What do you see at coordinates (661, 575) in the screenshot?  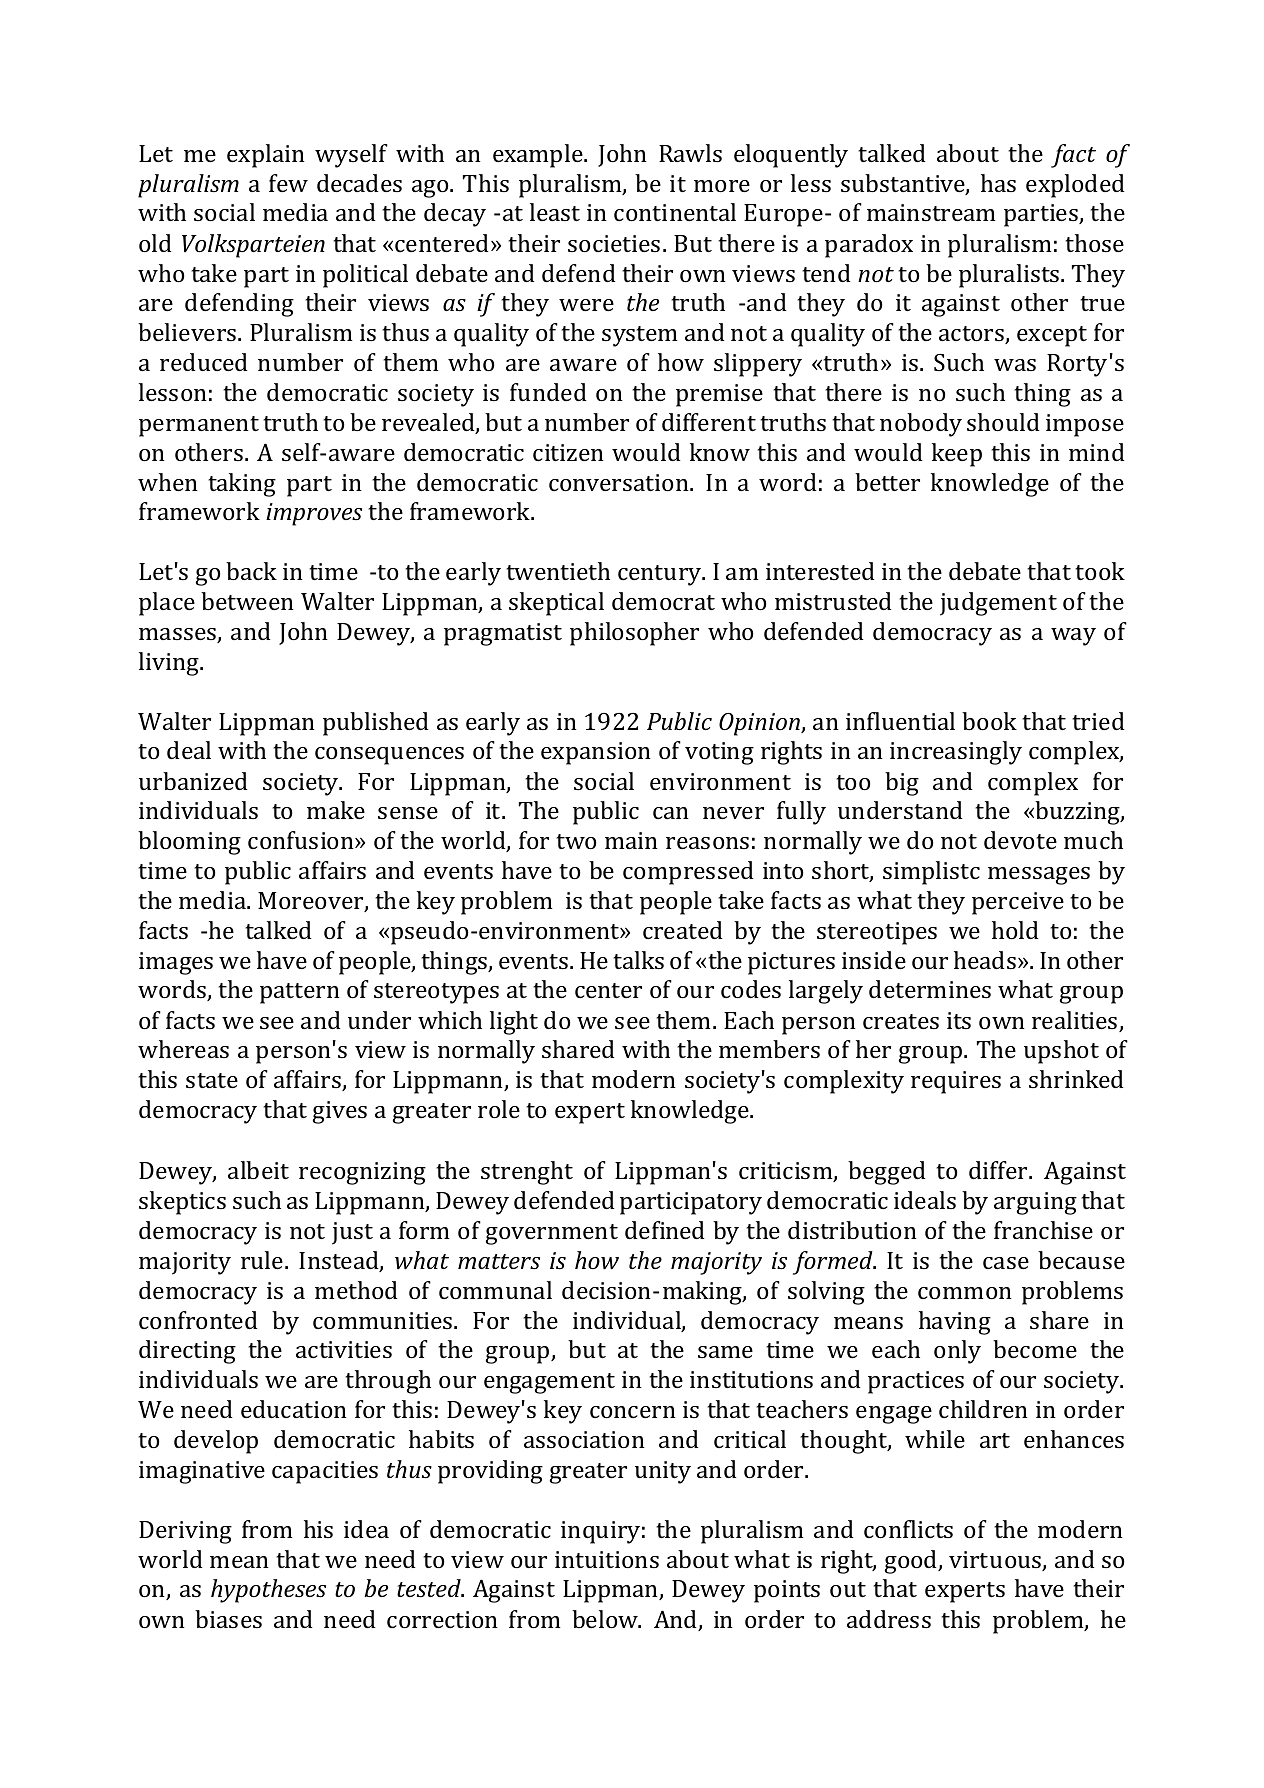 I see `century` at bounding box center [661, 575].
